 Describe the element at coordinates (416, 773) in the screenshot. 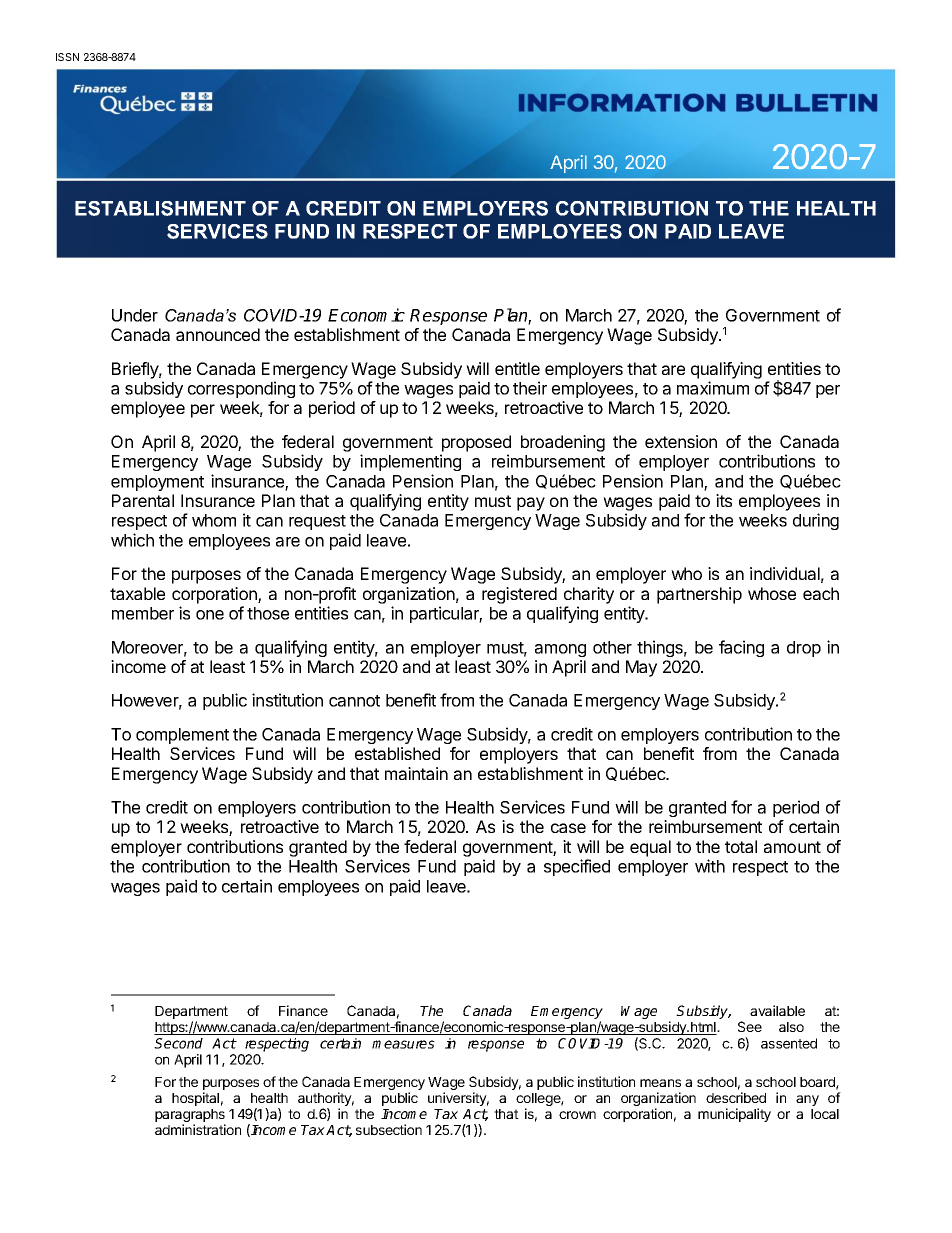

I see `maintain` at that location.
